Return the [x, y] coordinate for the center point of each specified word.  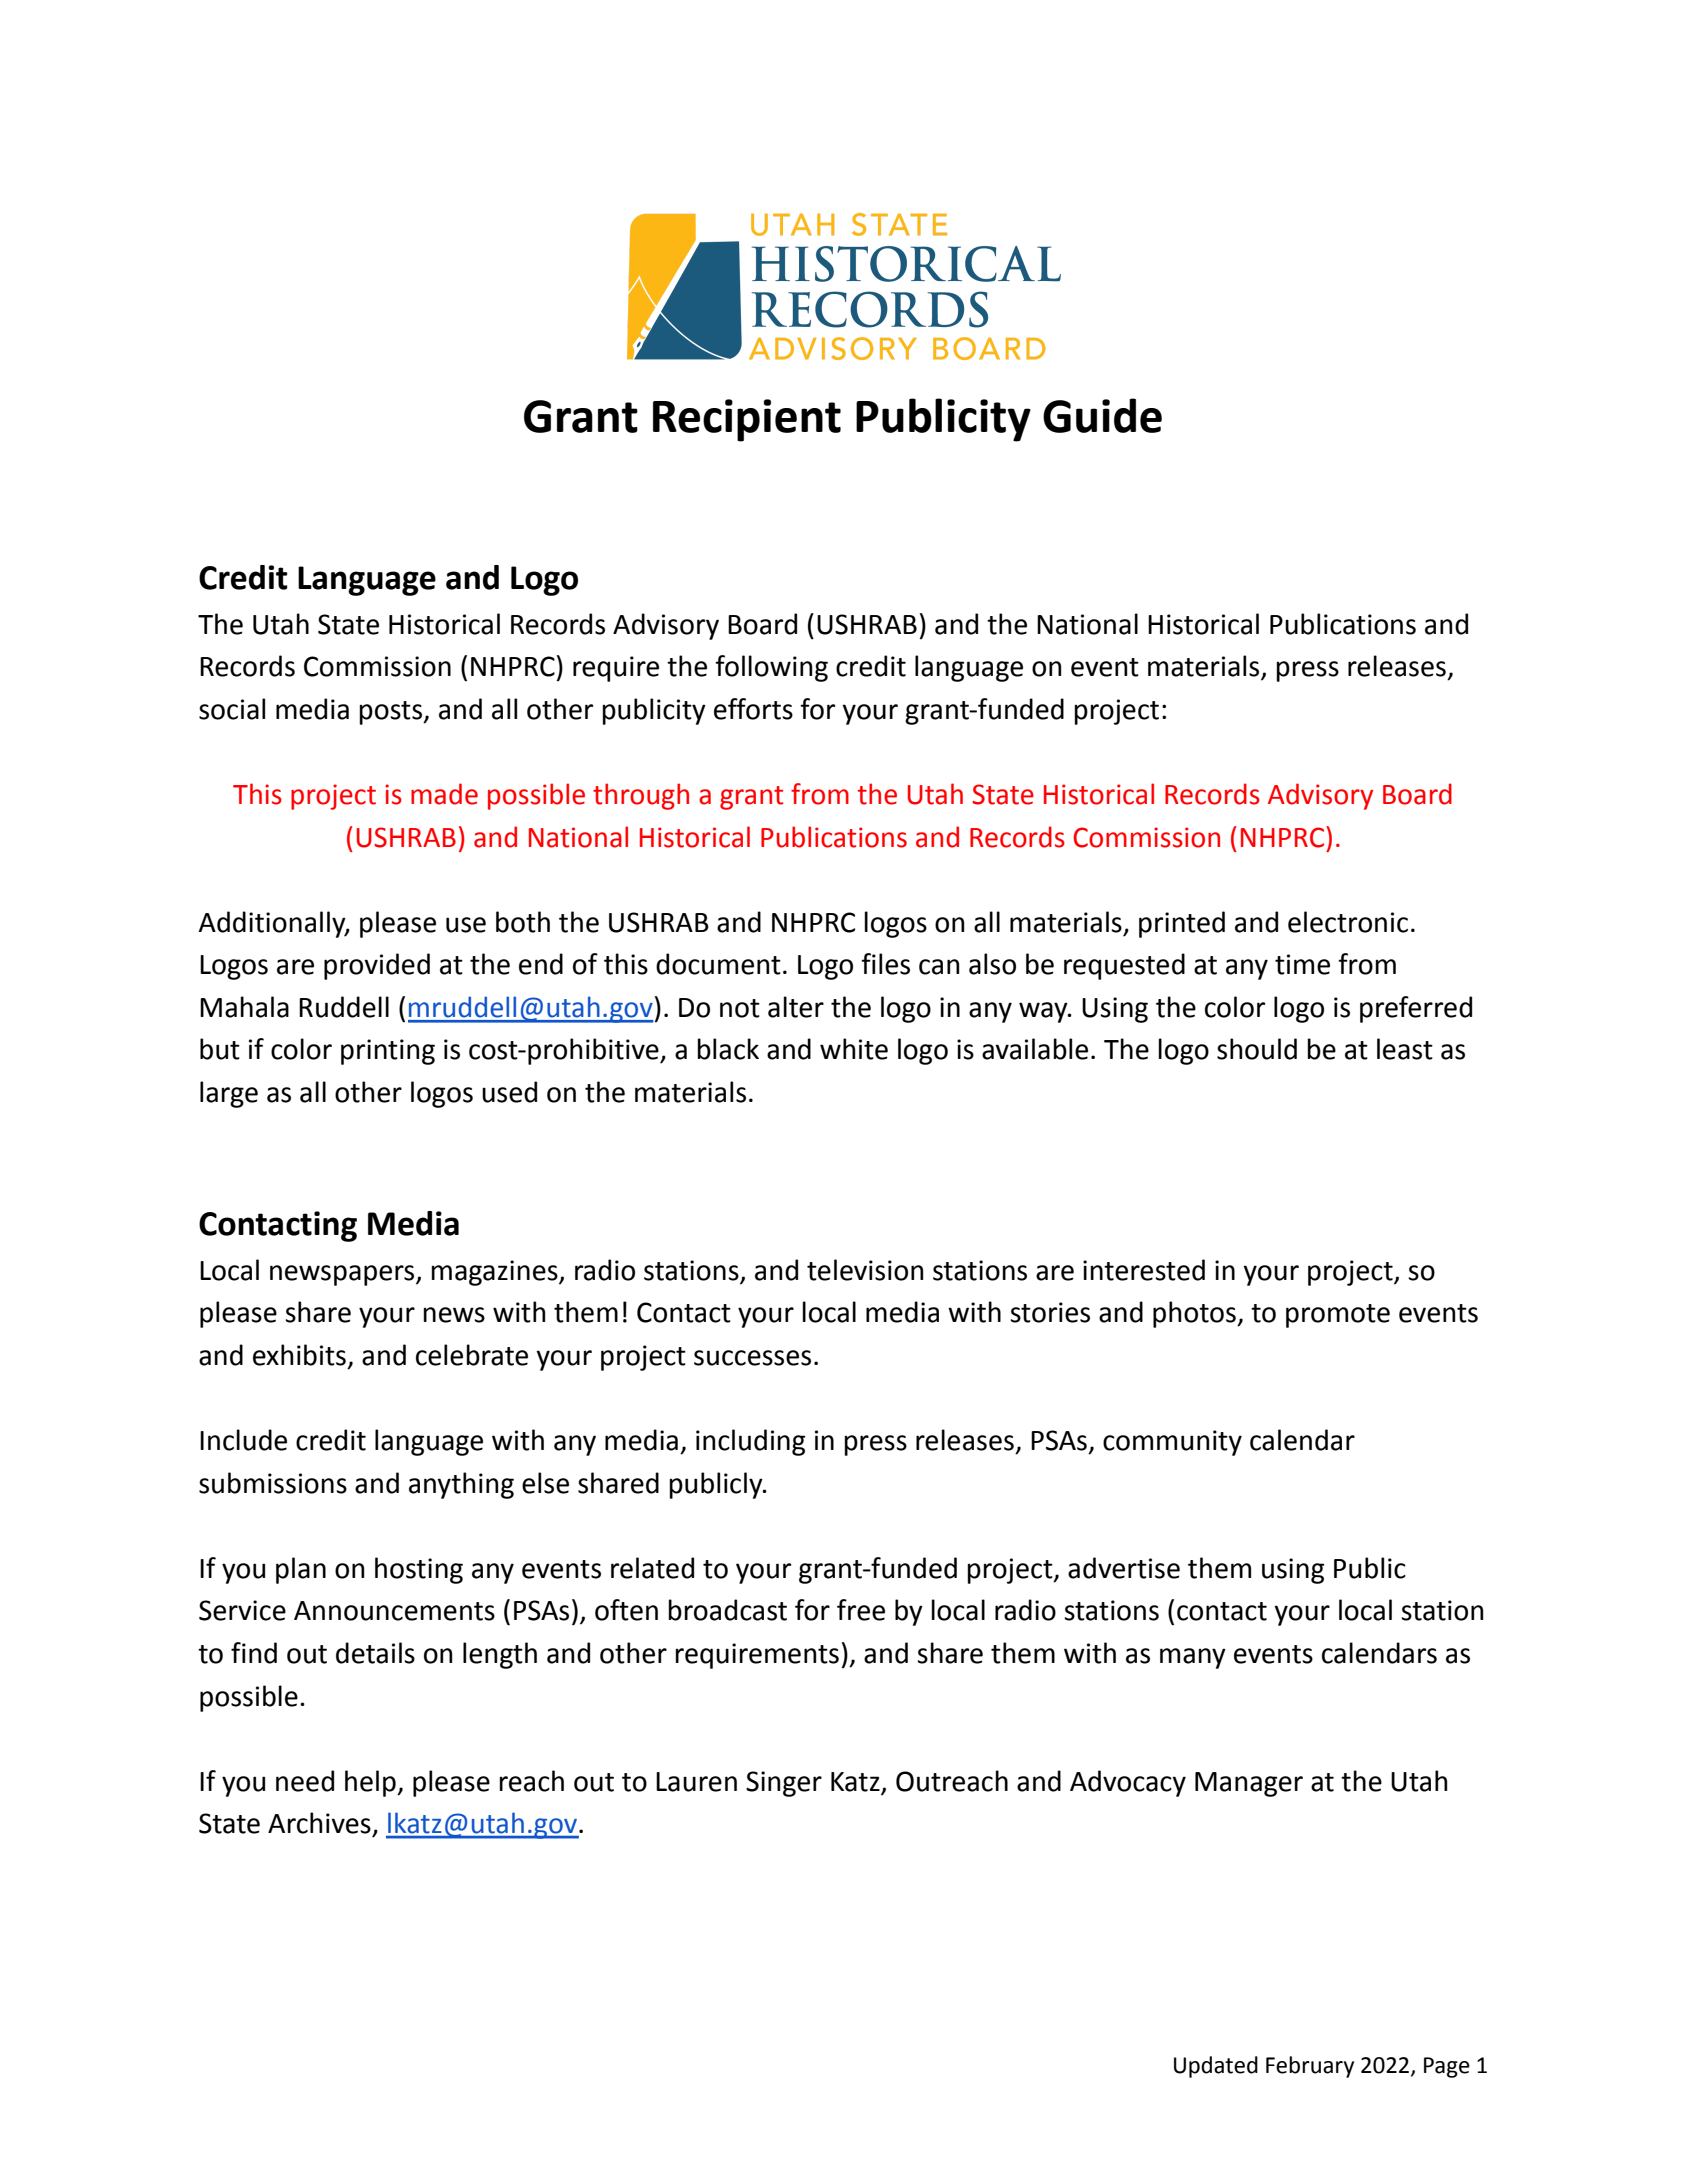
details [375, 1653]
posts [392, 713]
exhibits [299, 1355]
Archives [319, 1823]
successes [752, 1358]
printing [388, 1052]
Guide [1102, 415]
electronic [1348, 922]
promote [1338, 1316]
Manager [1249, 1784]
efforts [753, 709]
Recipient [747, 420]
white [854, 1049]
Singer [784, 1784]
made [444, 794]
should [1257, 1049]
